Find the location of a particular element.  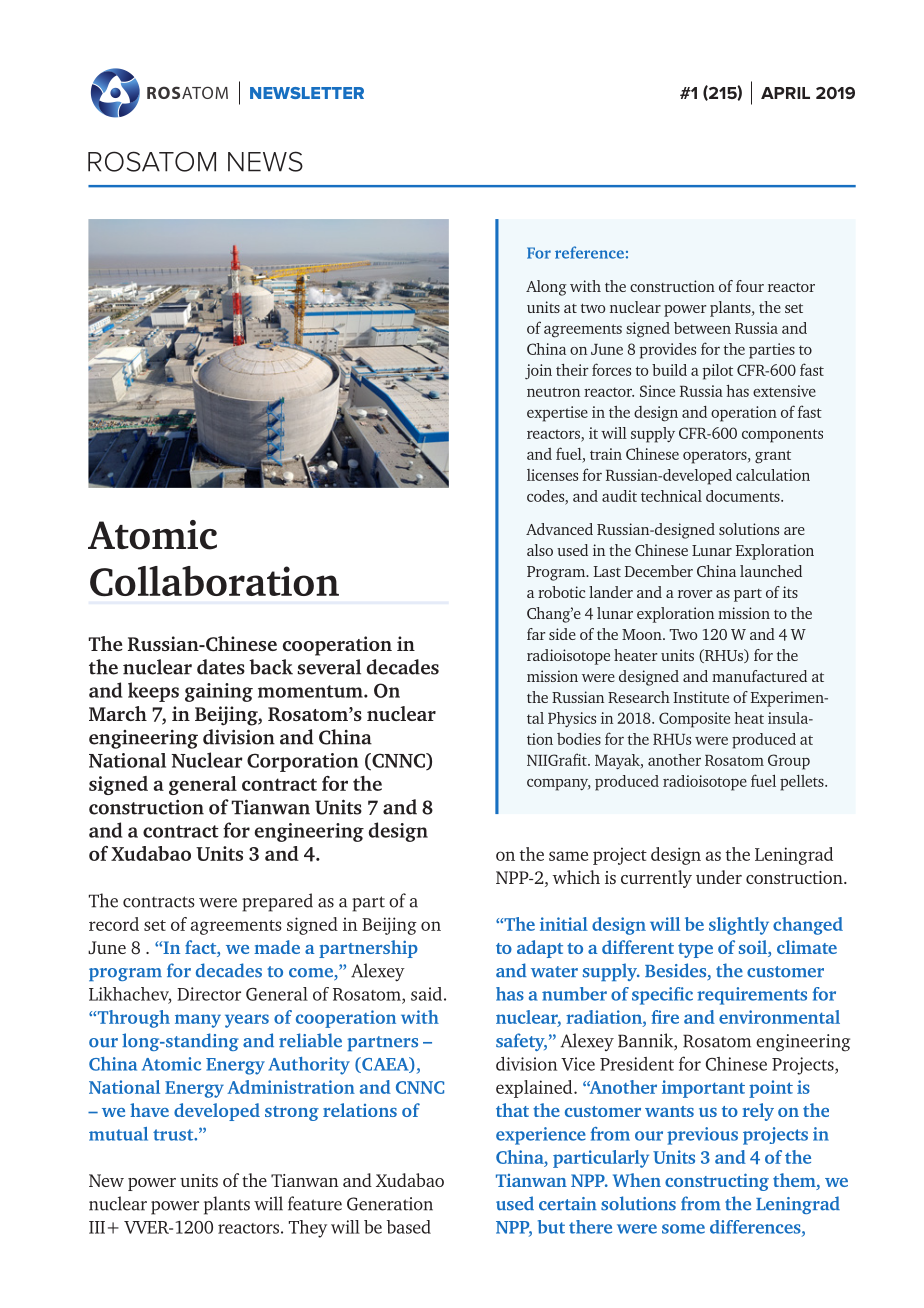

reference is located at coordinates (589, 252).
